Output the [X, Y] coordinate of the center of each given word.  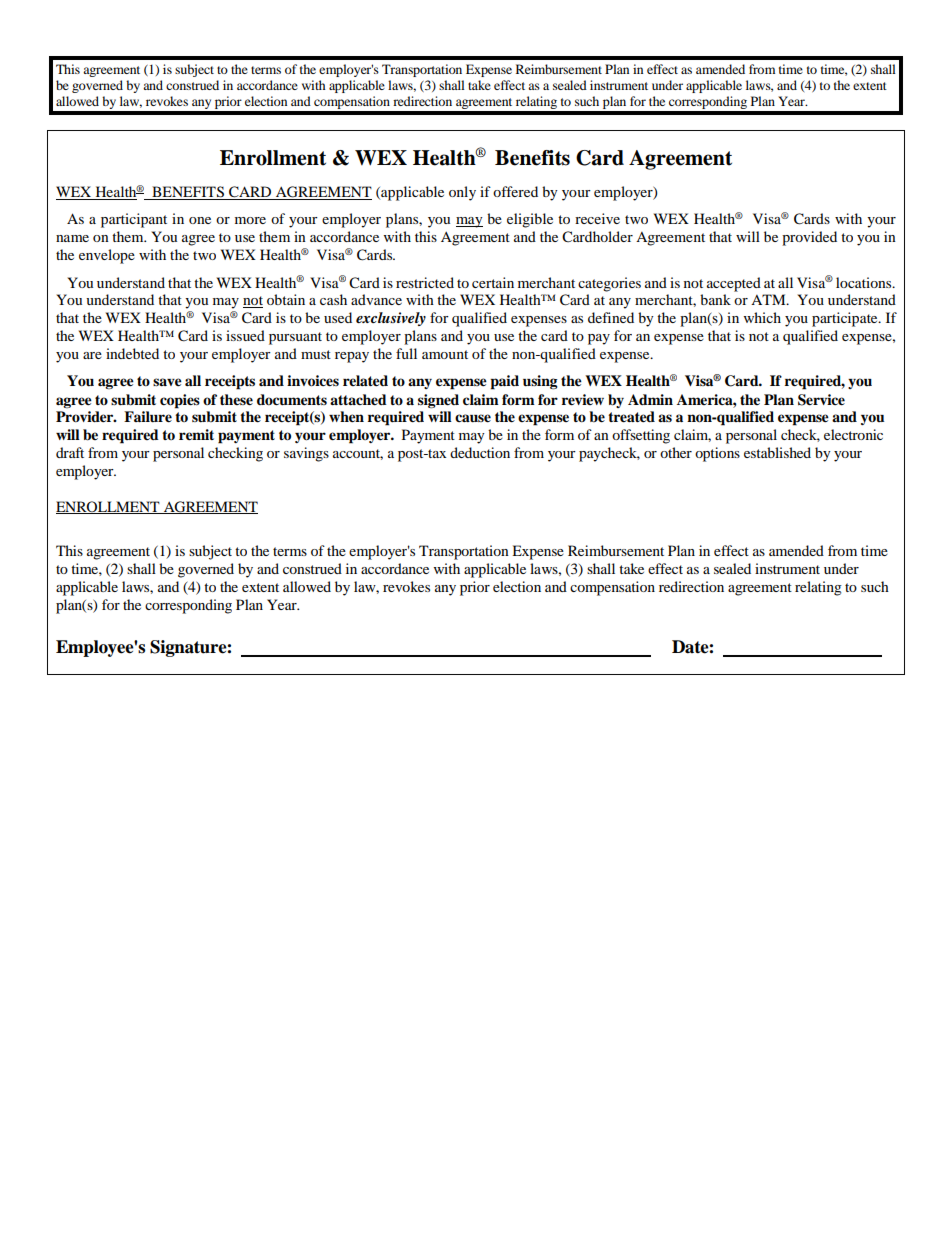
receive [597, 218]
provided [809, 238]
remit [196, 435]
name [72, 238]
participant [134, 220]
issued [245, 335]
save [167, 382]
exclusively [391, 319]
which [762, 317]
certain [493, 282]
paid [504, 382]
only [462, 193]
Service [821, 400]
